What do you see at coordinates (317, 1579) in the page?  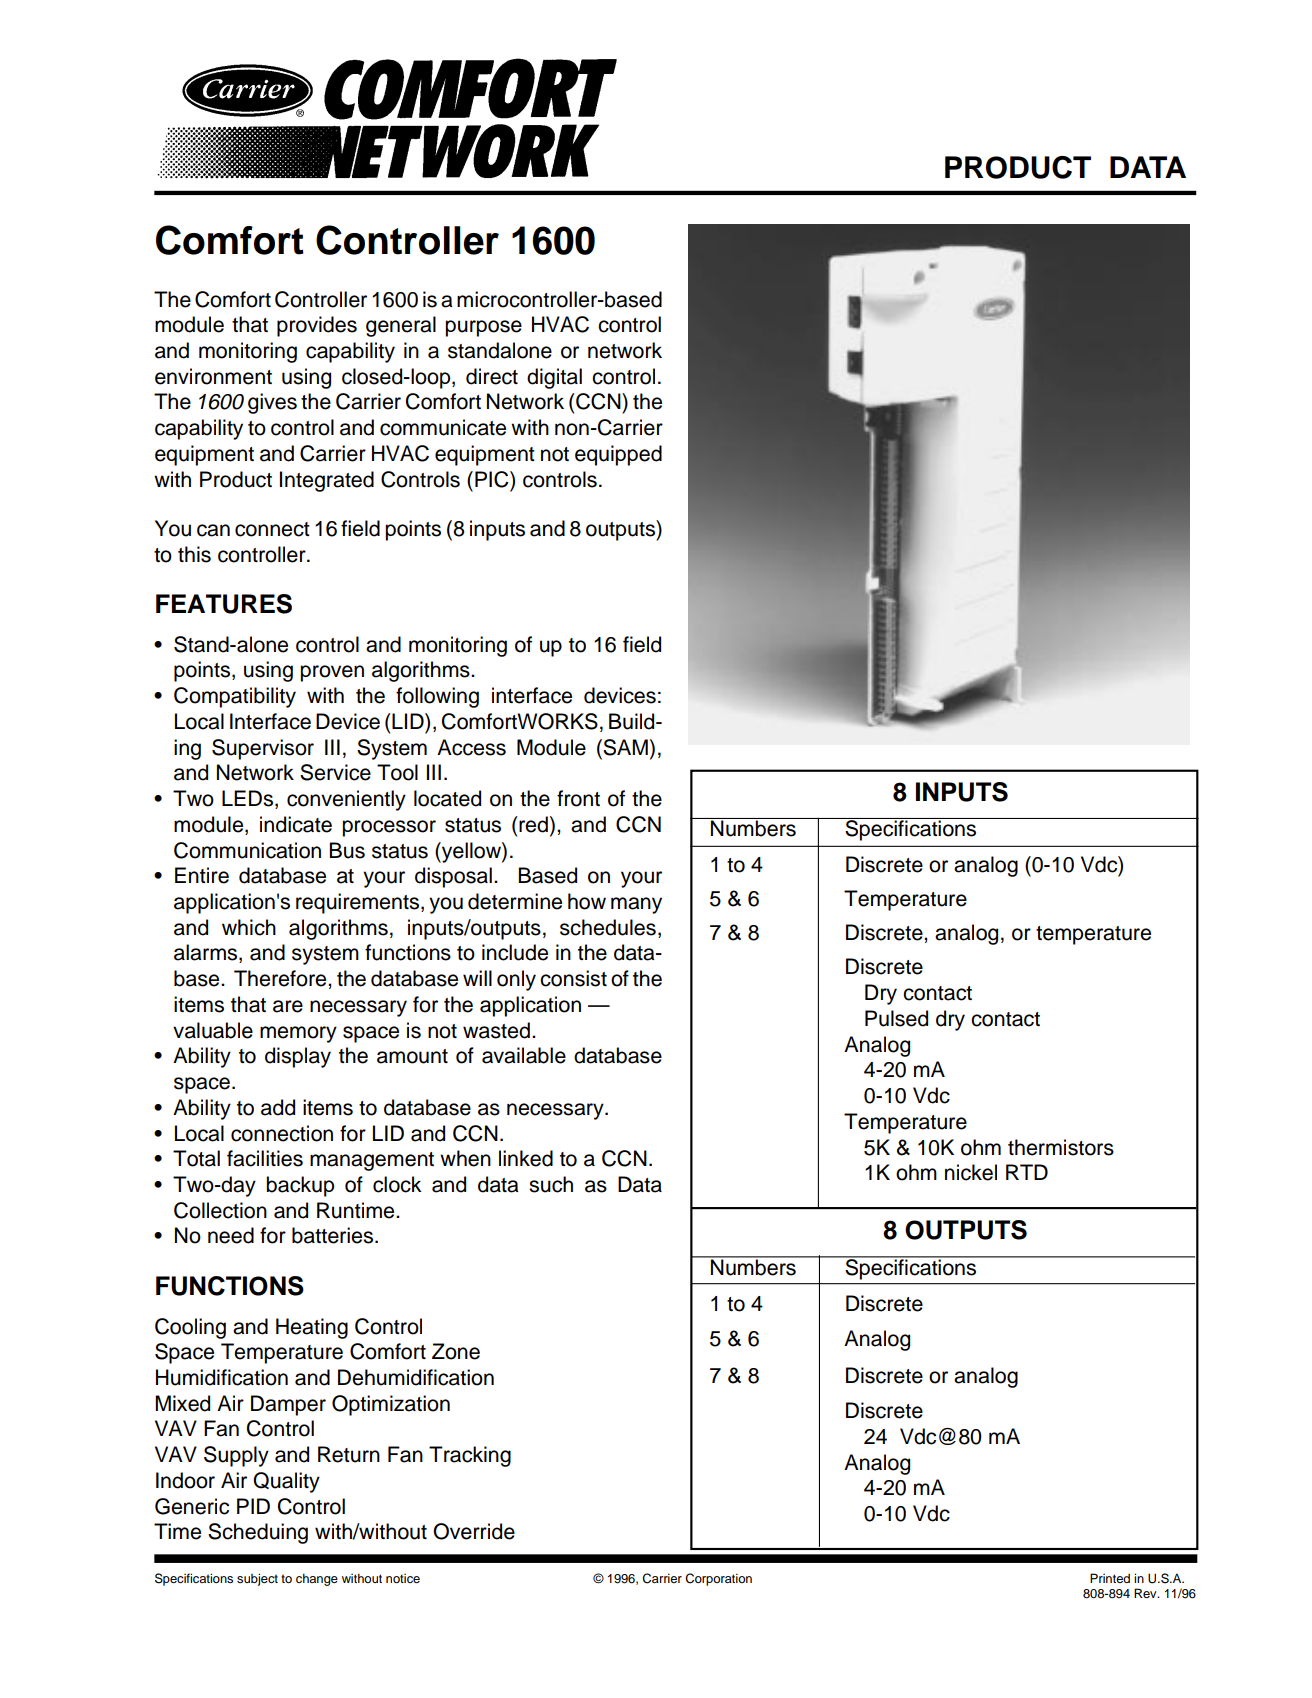 I see `change` at bounding box center [317, 1579].
